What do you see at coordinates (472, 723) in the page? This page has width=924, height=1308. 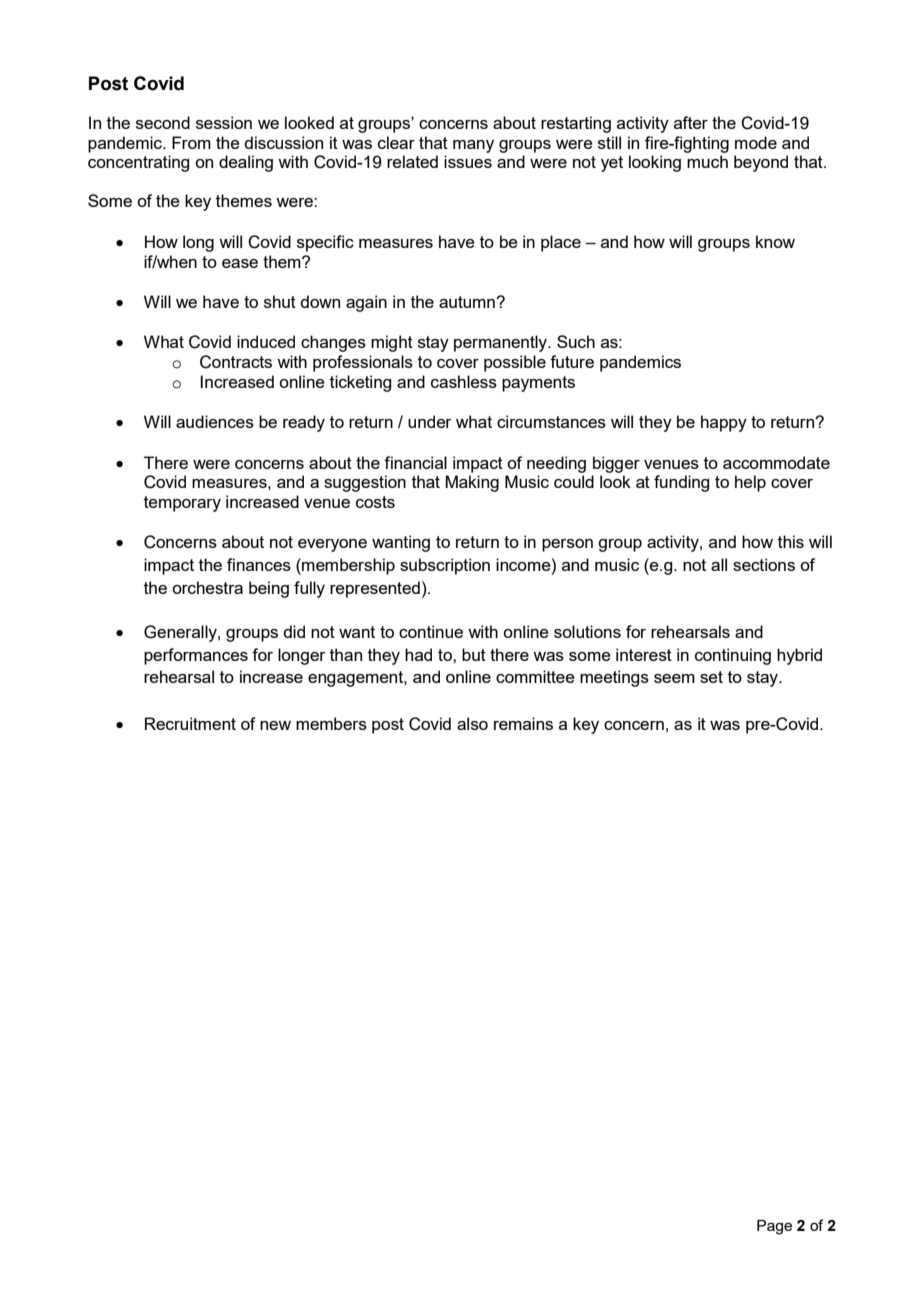 I see `also` at bounding box center [472, 723].
